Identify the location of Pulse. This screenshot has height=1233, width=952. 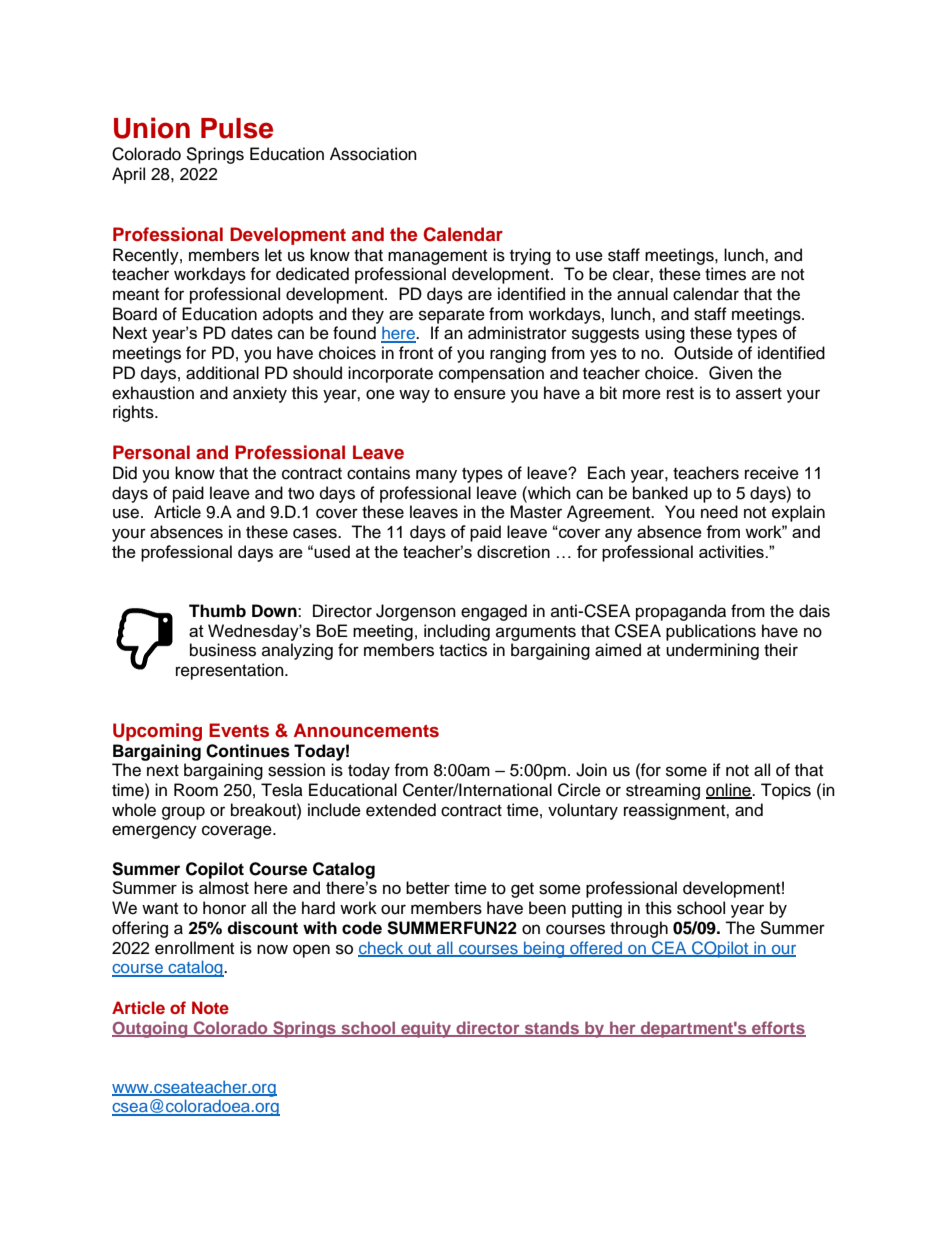
(237, 128).
